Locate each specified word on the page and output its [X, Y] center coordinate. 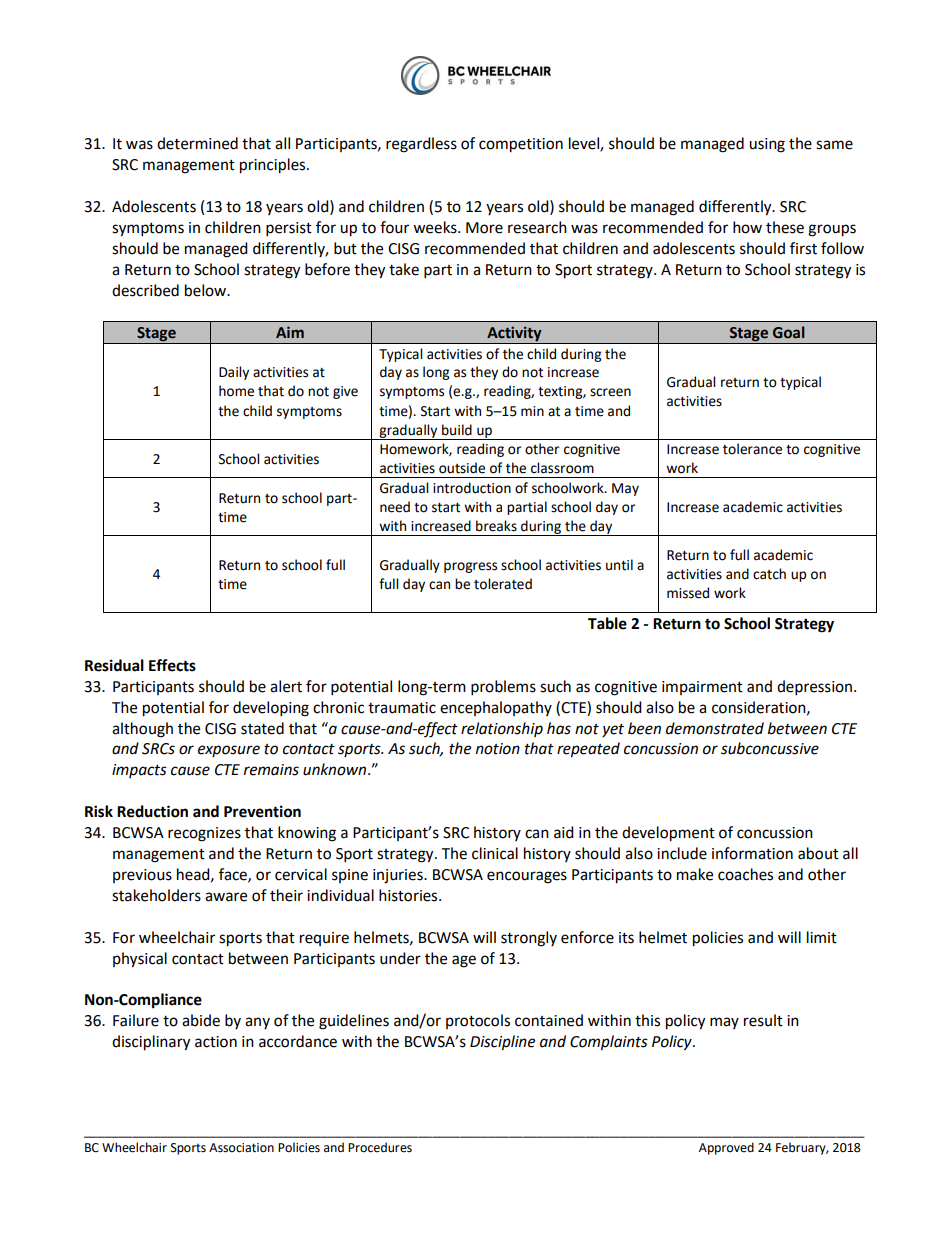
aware [226, 897]
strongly [529, 939]
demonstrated [715, 728]
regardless [421, 145]
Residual [114, 665]
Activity [514, 335]
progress [470, 567]
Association [241, 1148]
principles [274, 166]
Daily [234, 373]
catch [769, 574]
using [767, 145]
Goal [789, 332]
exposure [229, 751]
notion [498, 749]
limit [822, 937]
